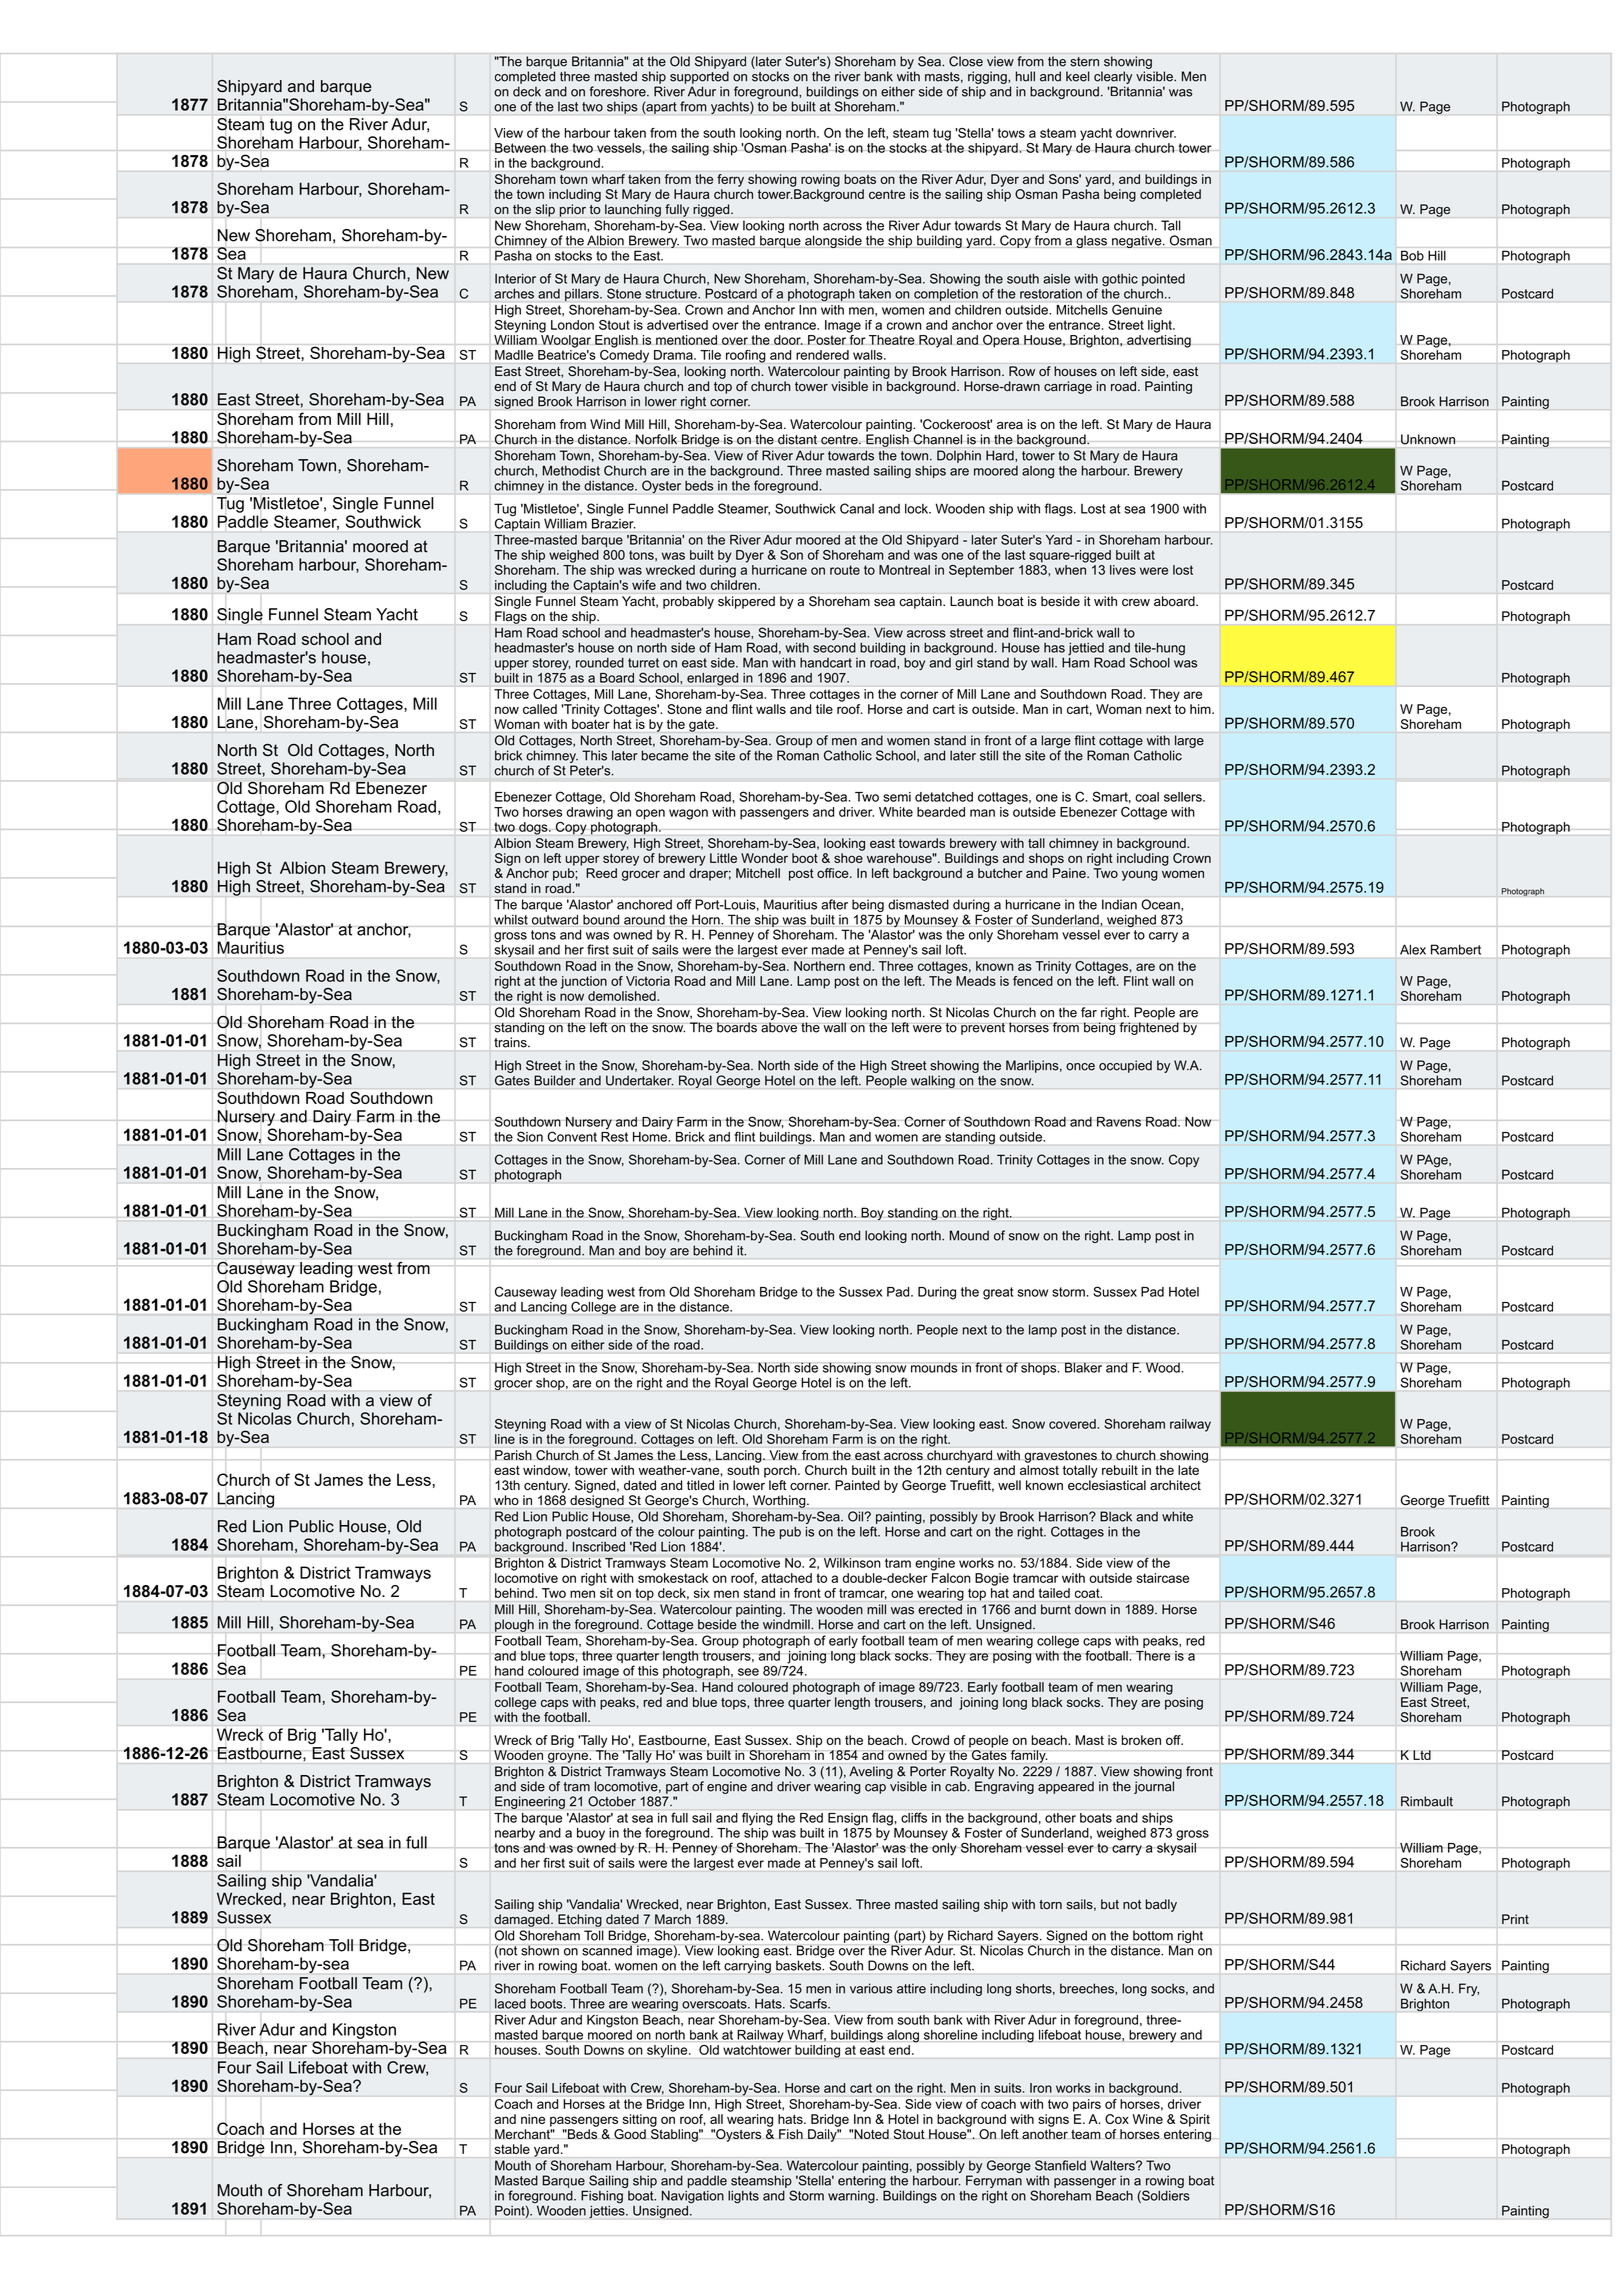  Describe the element at coordinates (1469, 1989) in the screenshot. I see `Fry` at that location.
